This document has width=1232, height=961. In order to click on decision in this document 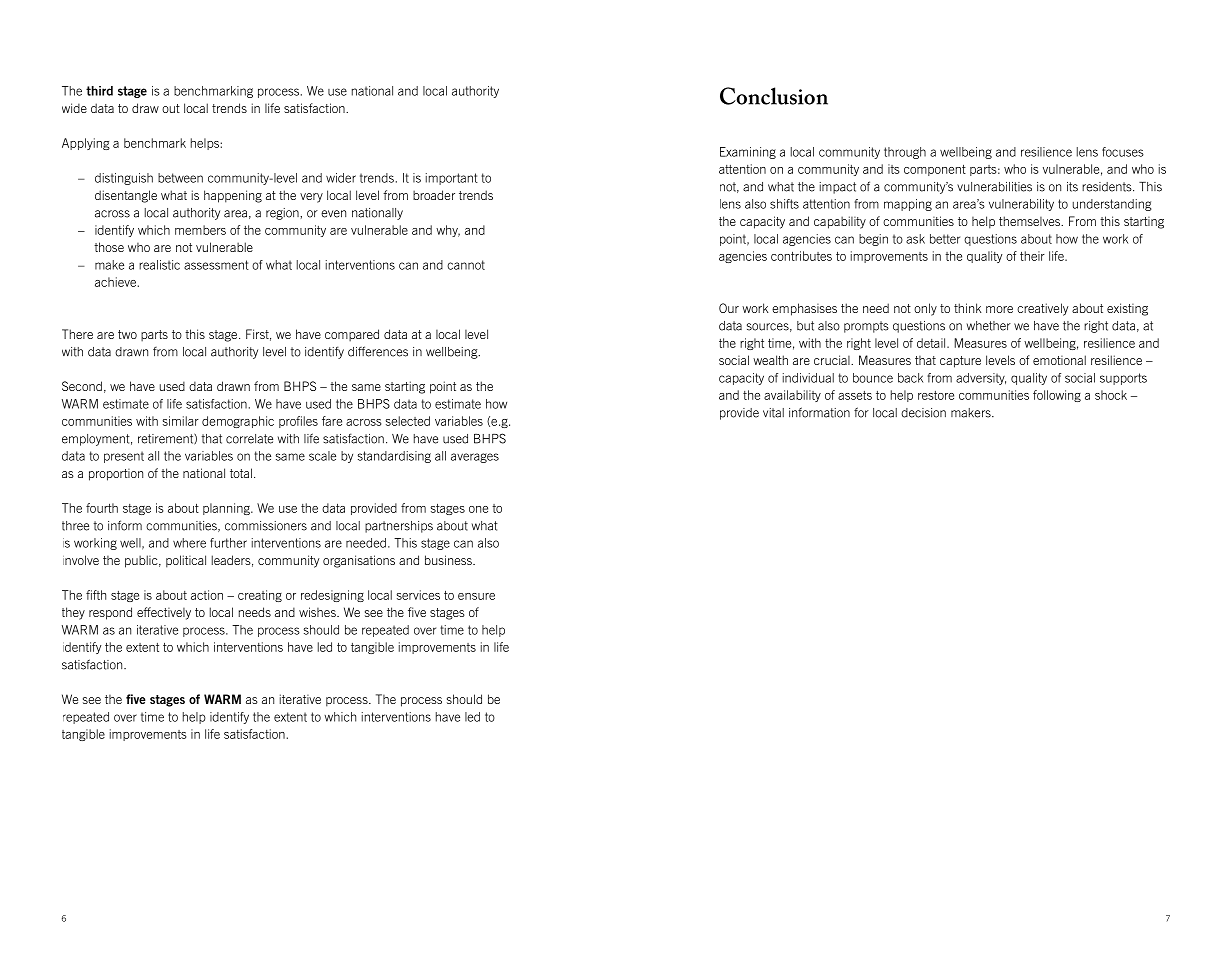, I will do `click(923, 413)`.
